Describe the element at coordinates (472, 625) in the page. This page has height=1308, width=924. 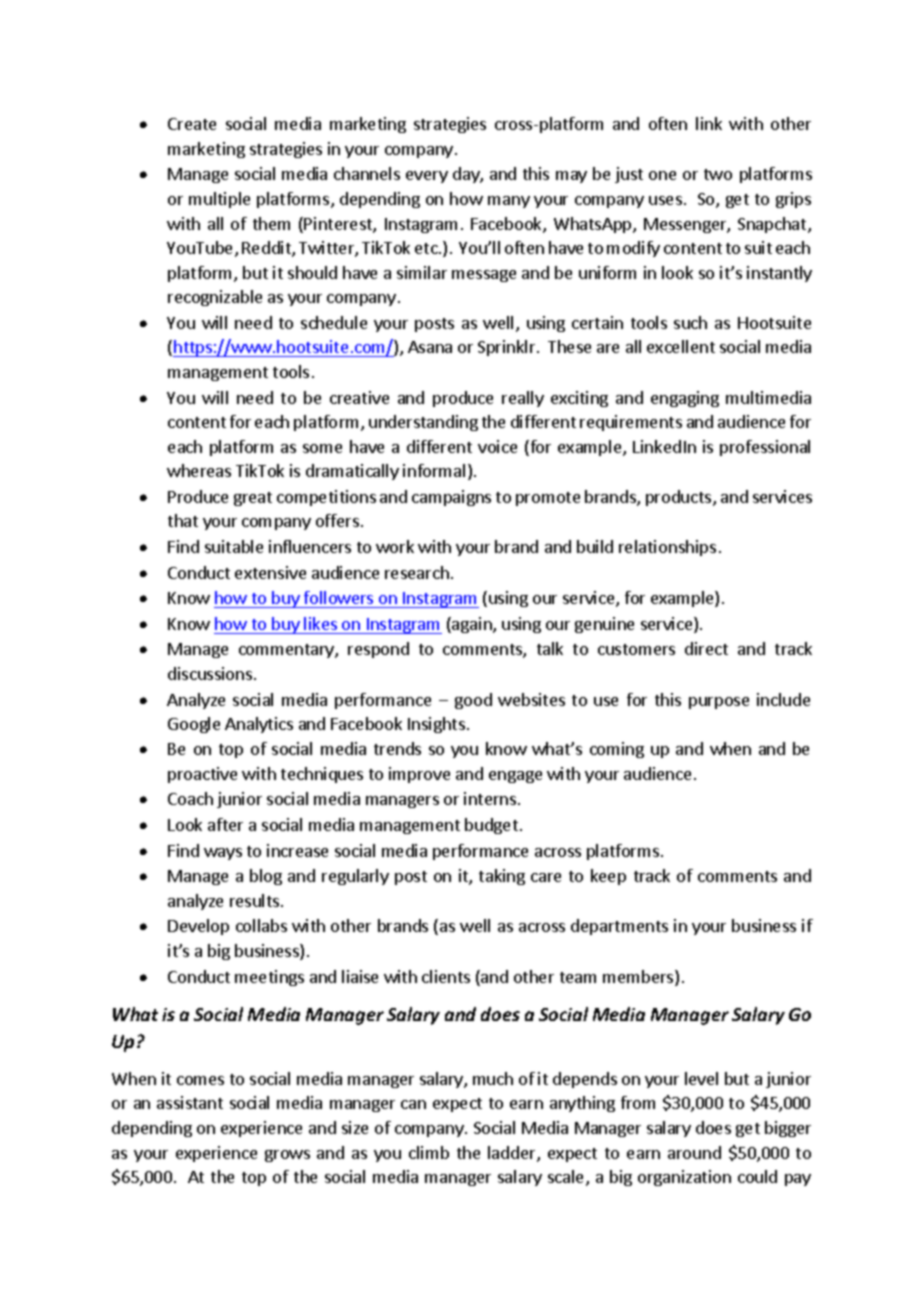
I see `again` at that location.
